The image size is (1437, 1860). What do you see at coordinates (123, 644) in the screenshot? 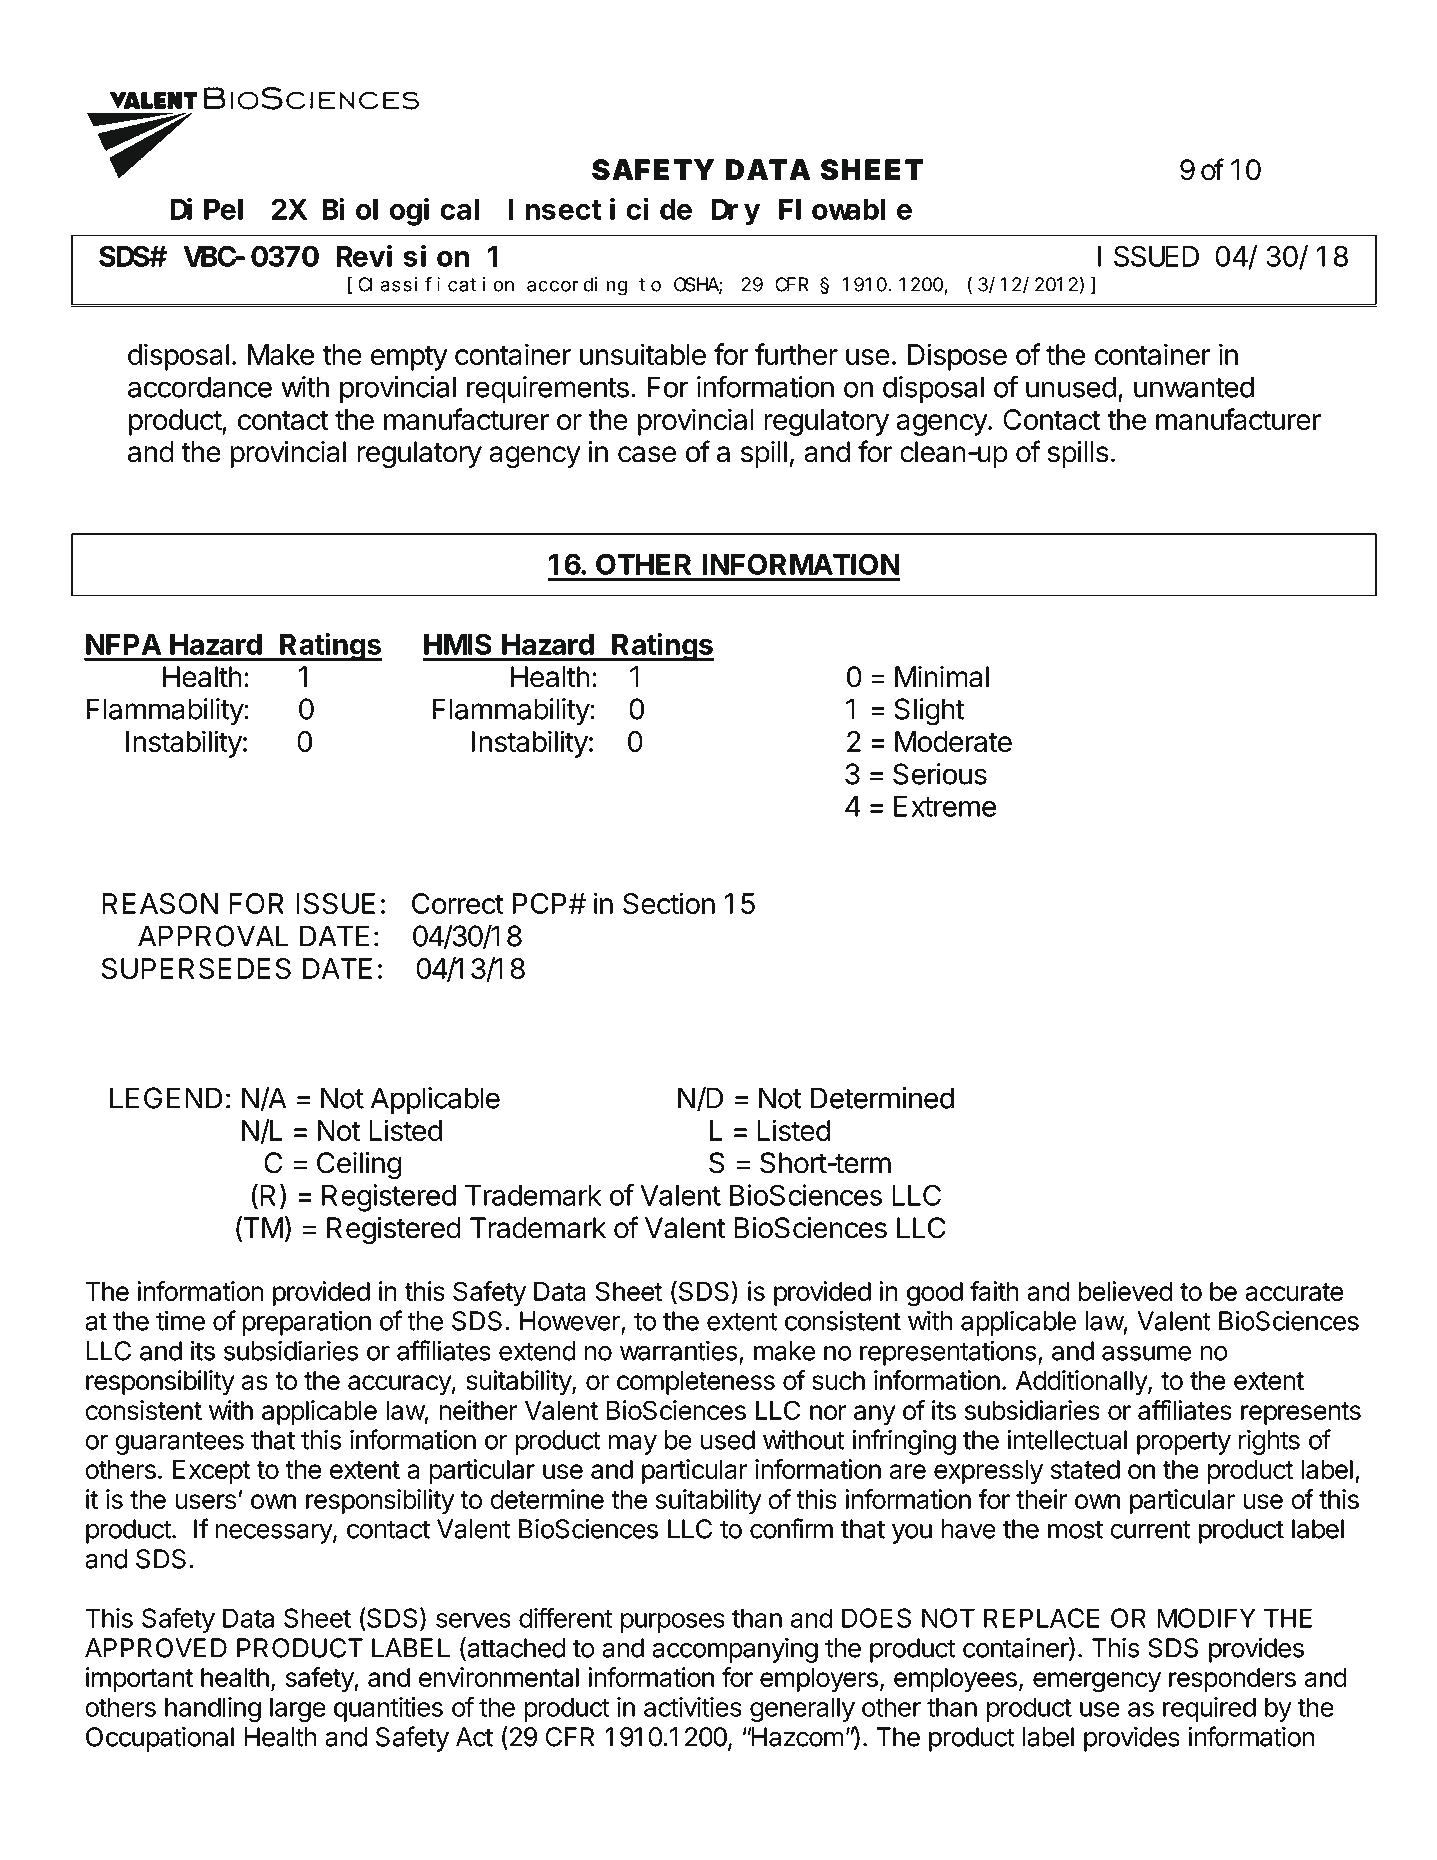
I see `NFPA` at bounding box center [123, 644].
